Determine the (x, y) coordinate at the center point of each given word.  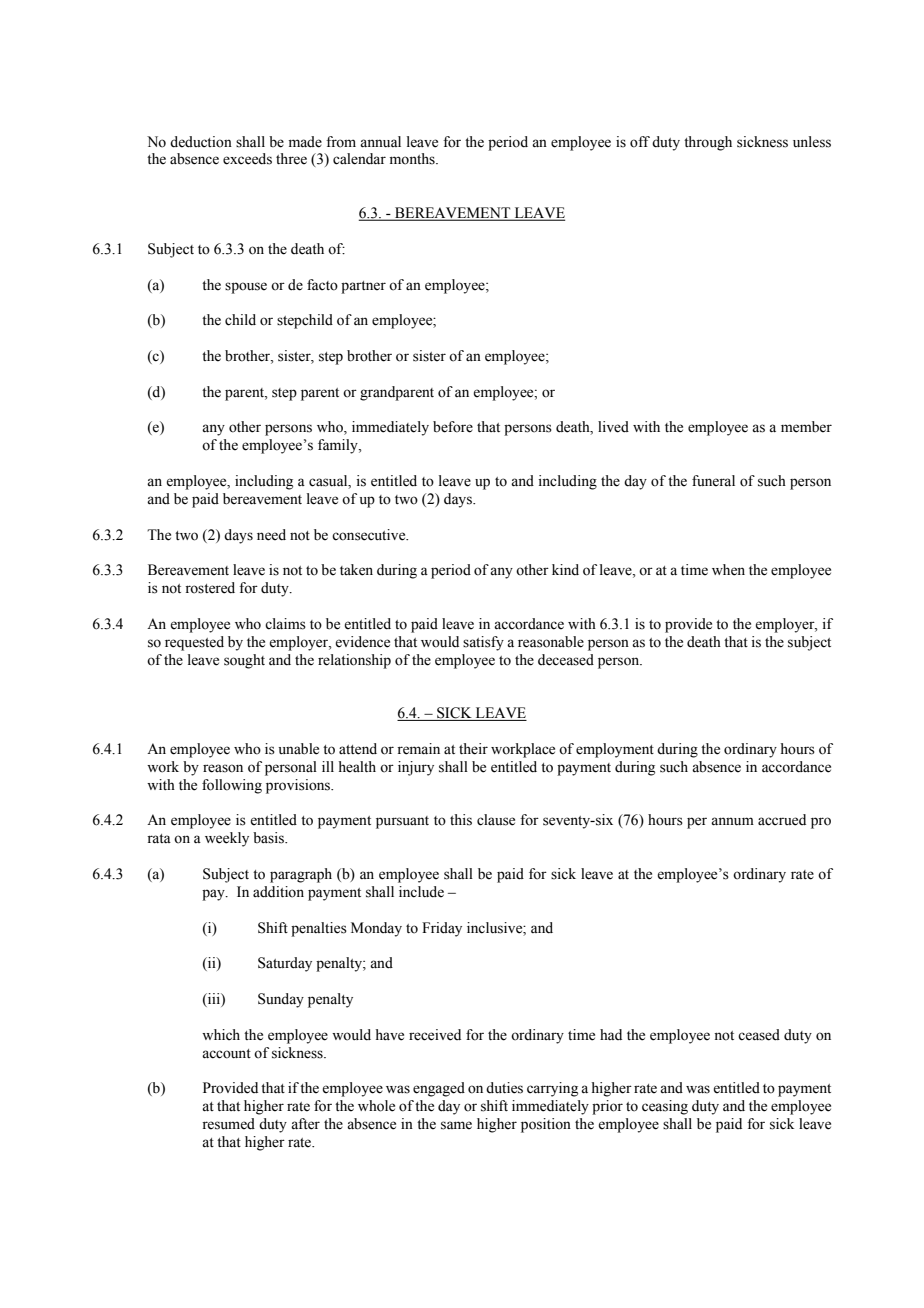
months (413, 159)
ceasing (665, 1107)
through (708, 143)
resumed (228, 1124)
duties (504, 1088)
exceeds (247, 159)
